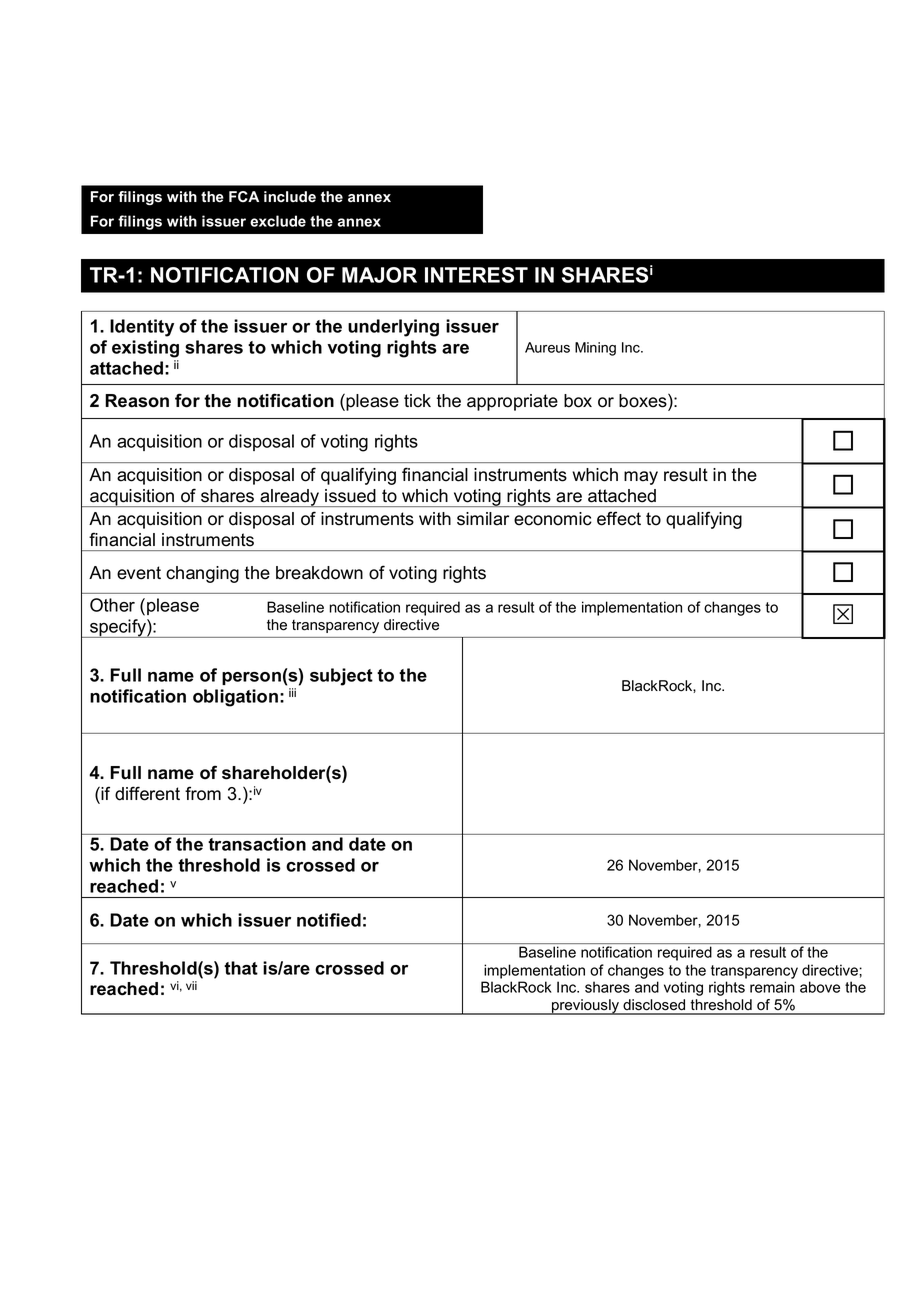 The image size is (924, 1308). Describe the element at coordinates (202, 574) in the screenshot. I see `changing` at that location.
